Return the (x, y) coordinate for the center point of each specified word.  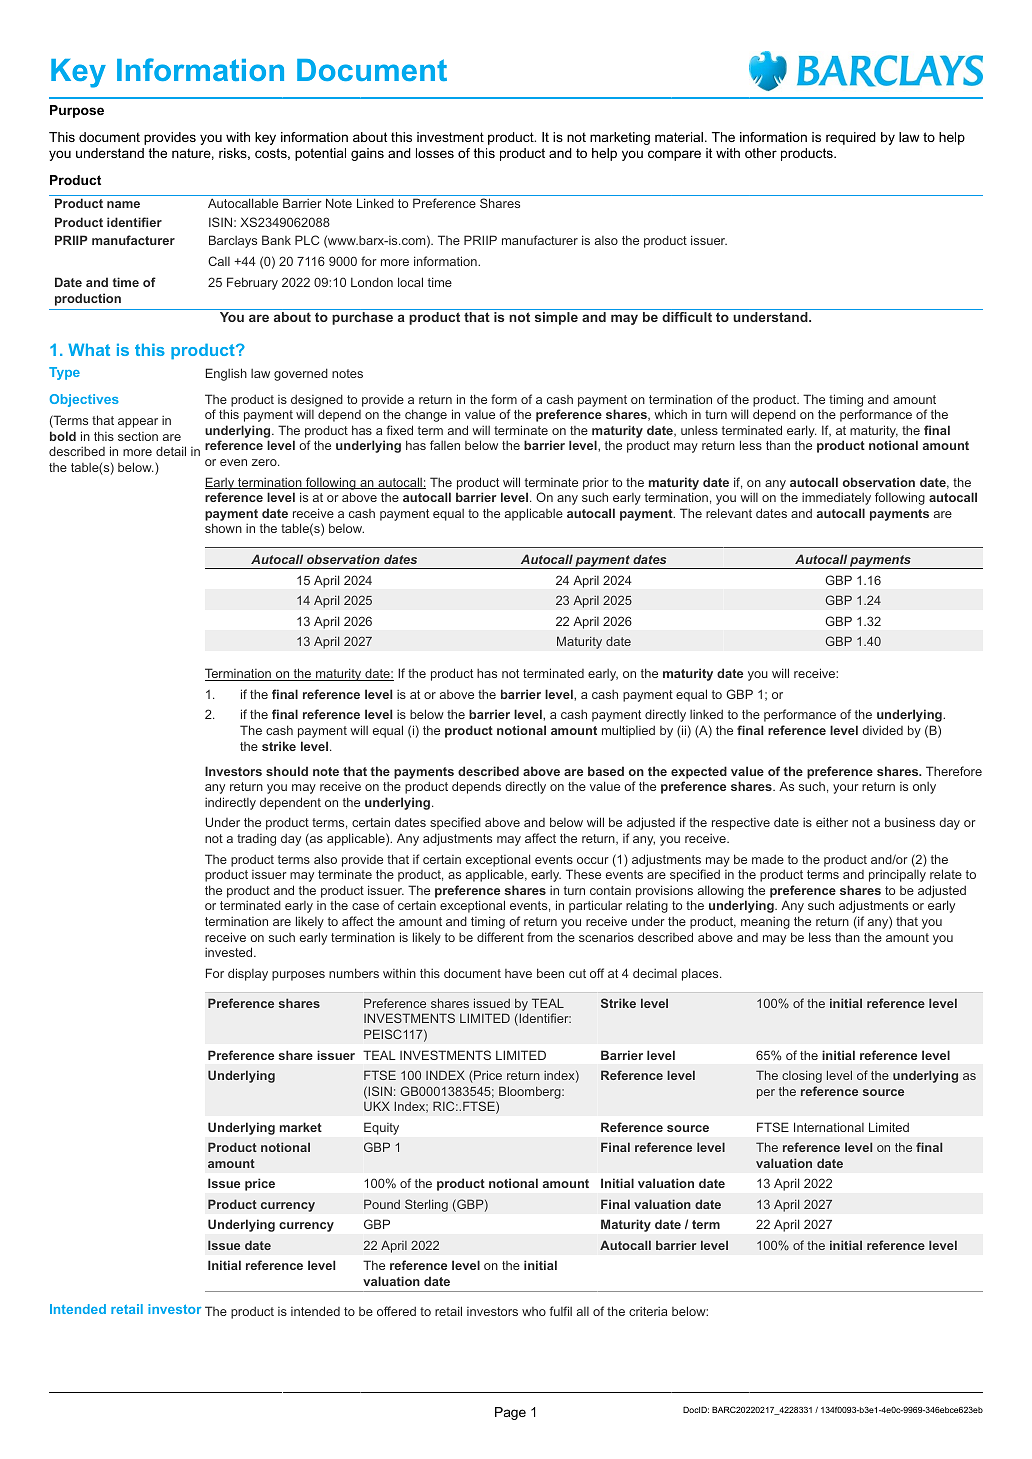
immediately (836, 498)
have (518, 973)
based (606, 771)
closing (802, 1076)
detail (171, 451)
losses (435, 153)
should (287, 771)
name (123, 204)
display (248, 974)
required (851, 138)
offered (396, 1311)
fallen (445, 445)
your (846, 789)
